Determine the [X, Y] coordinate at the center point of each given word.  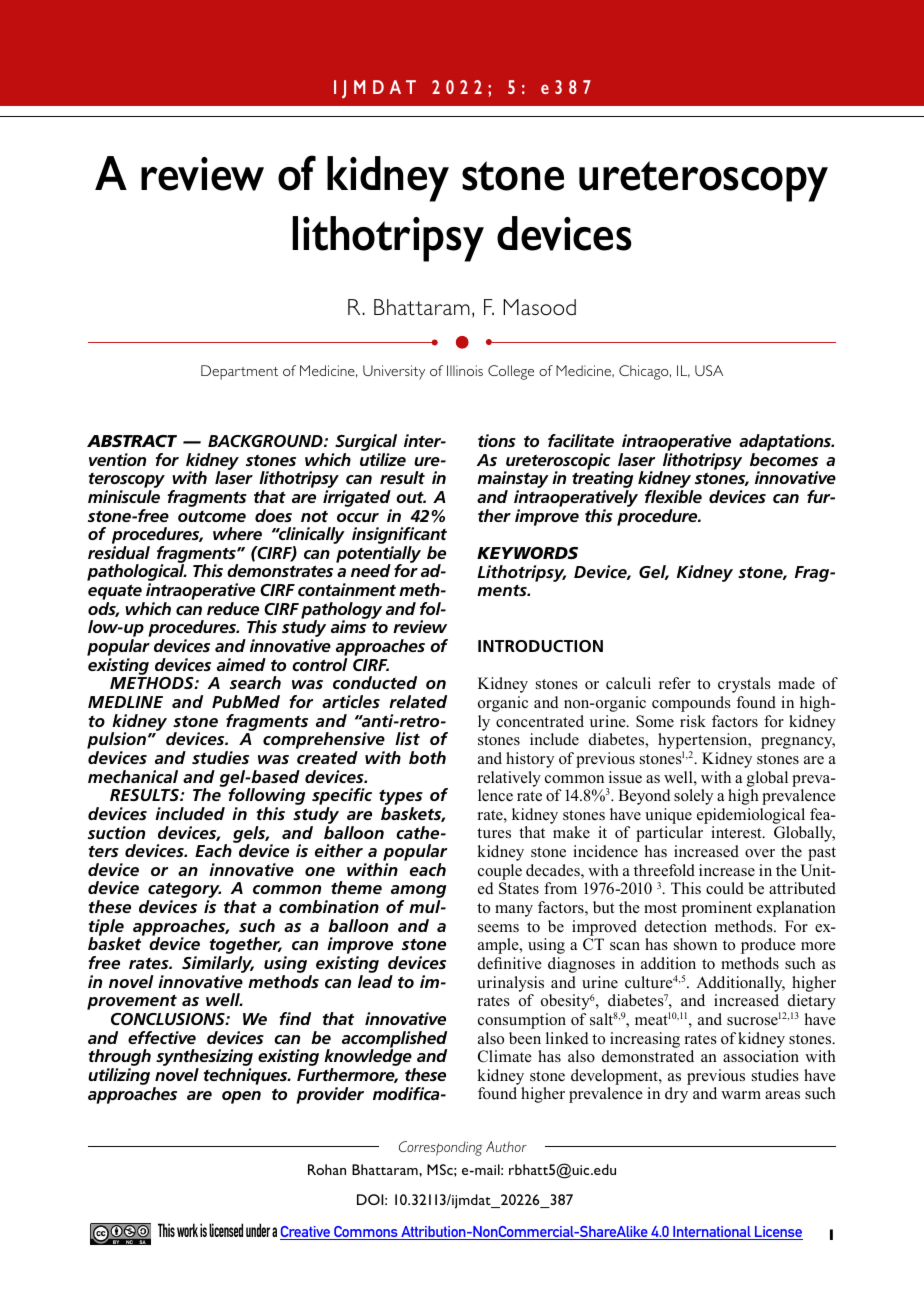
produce [768, 946]
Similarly [218, 966]
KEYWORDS [527, 553]
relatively [509, 779]
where [237, 533]
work [187, 1230]
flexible [673, 496]
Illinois [465, 370]
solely [693, 797]
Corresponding [440, 1148]
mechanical [133, 776]
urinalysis [510, 984]
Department [239, 372]
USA [709, 370]
